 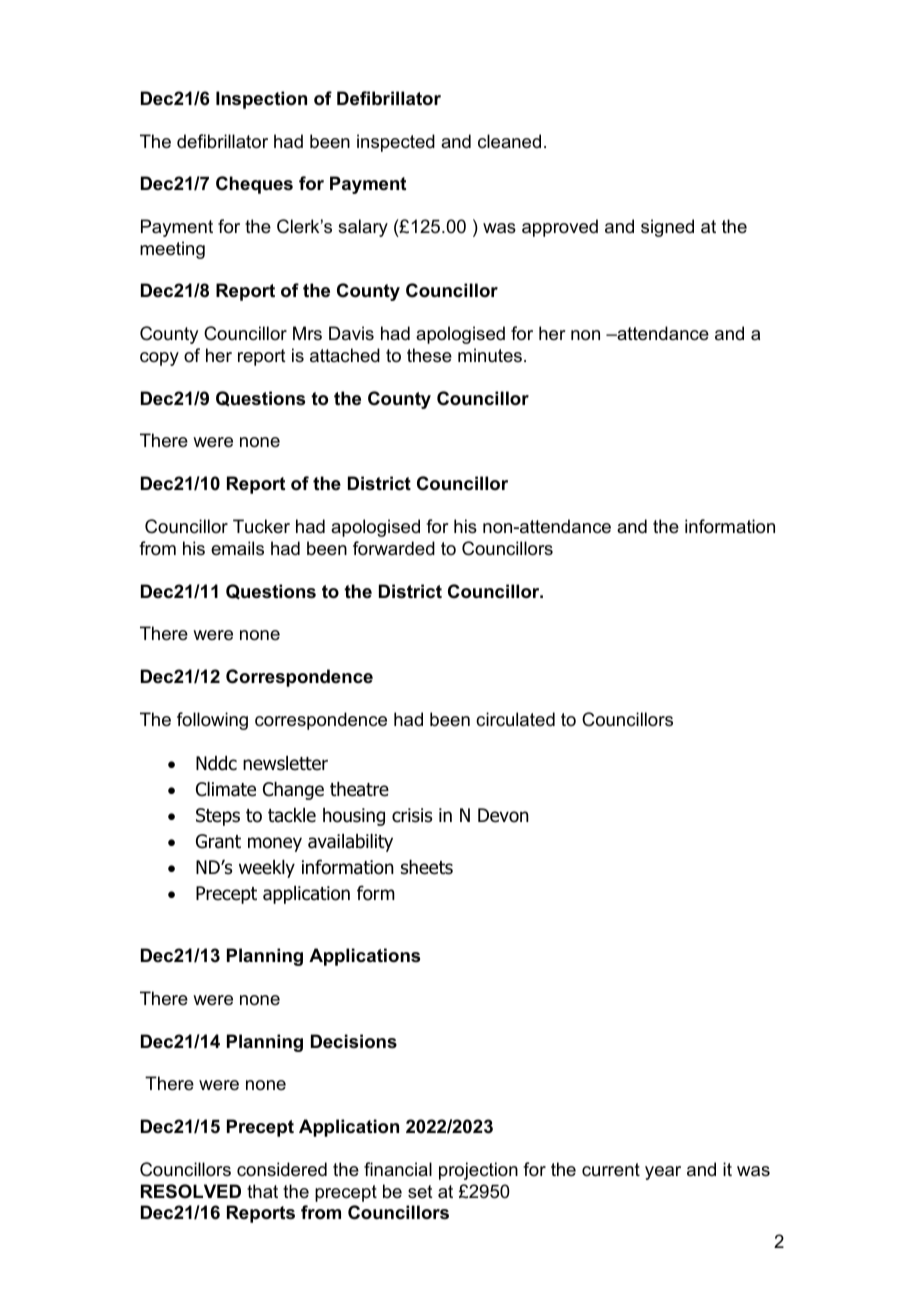 I want to click on forwarded, so click(x=394, y=548).
